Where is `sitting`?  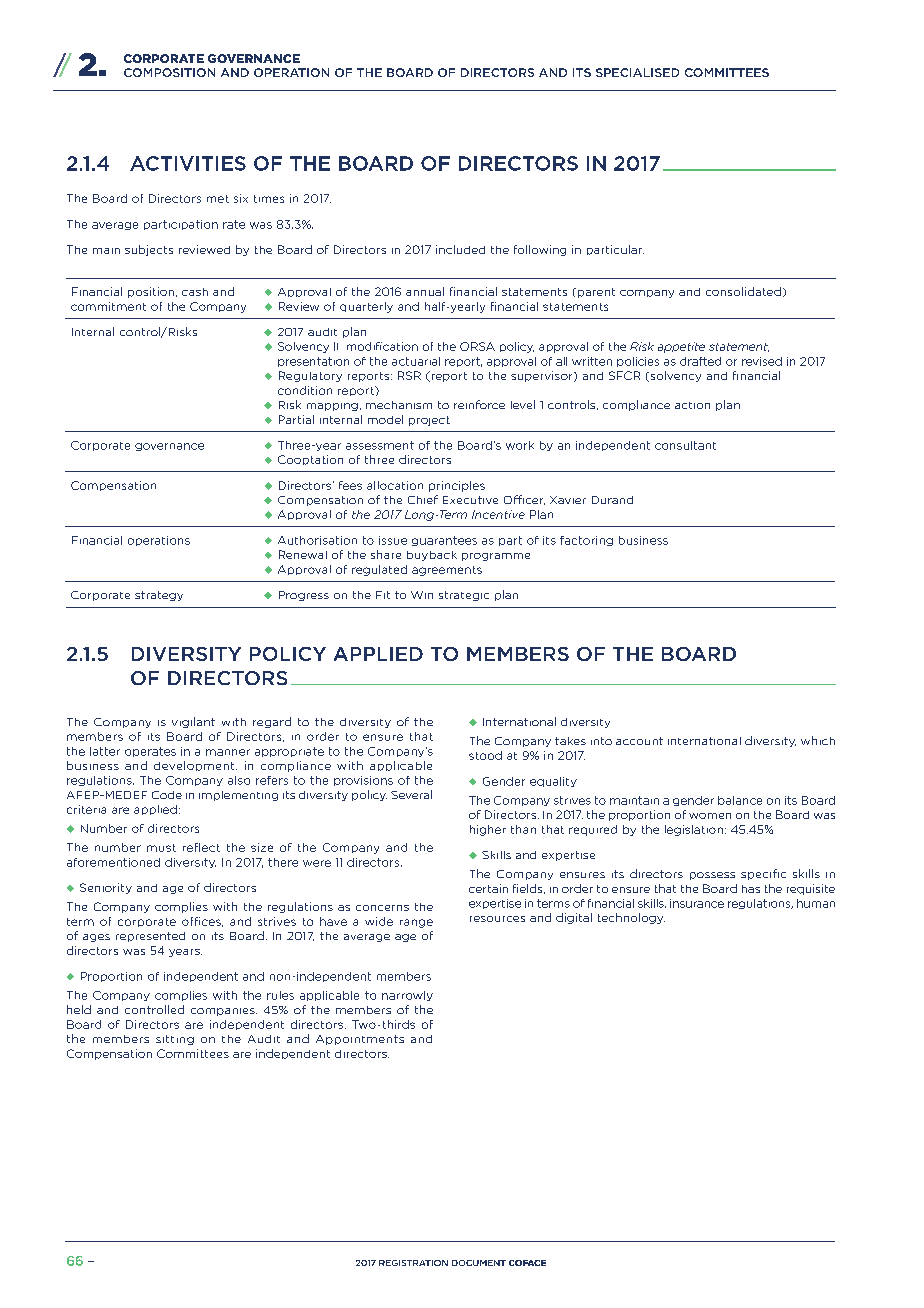
sitting is located at coordinates (175, 1040).
